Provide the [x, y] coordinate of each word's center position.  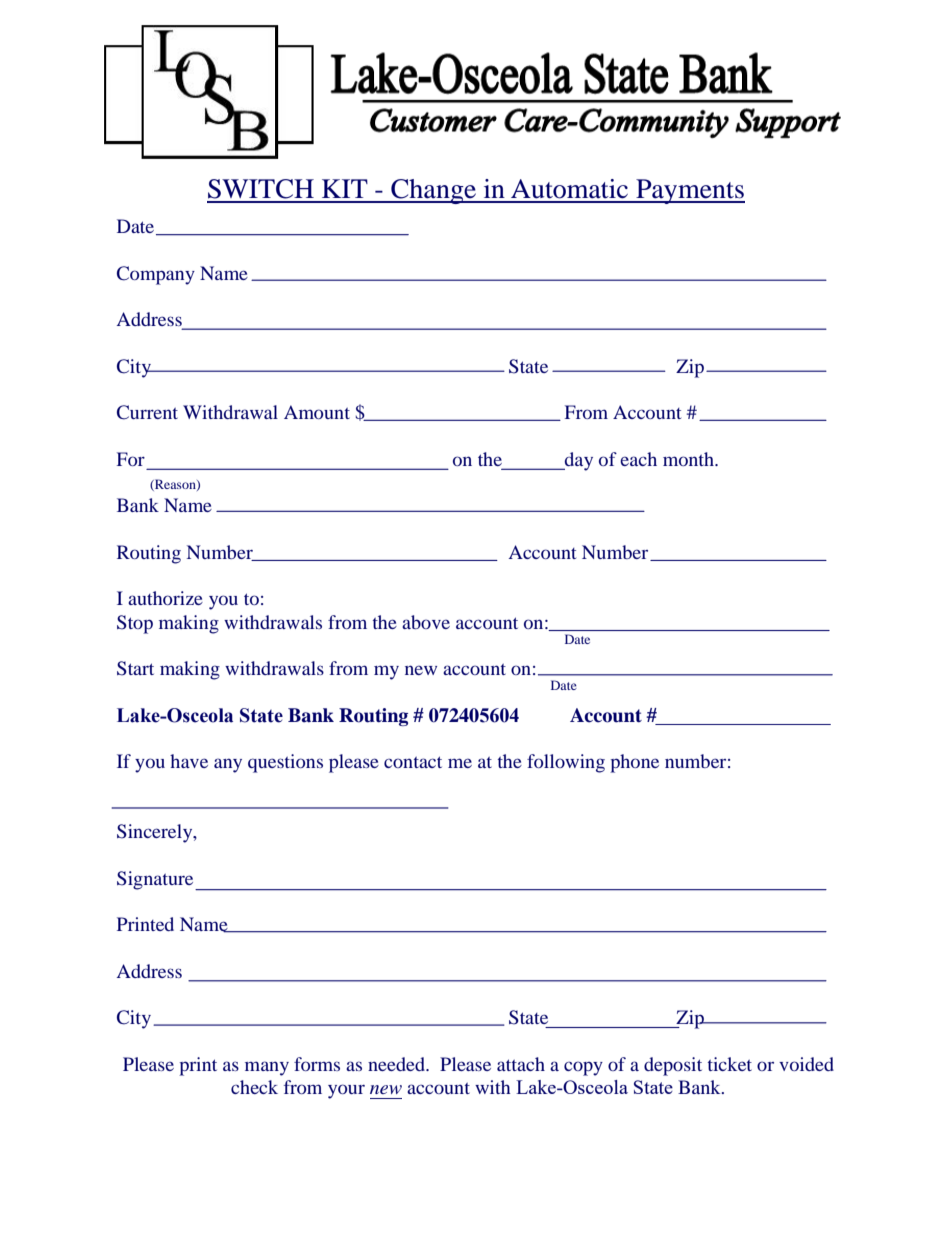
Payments [689, 191]
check [254, 1087]
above [426, 622]
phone [634, 763]
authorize [165, 598]
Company [156, 275]
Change [433, 191]
